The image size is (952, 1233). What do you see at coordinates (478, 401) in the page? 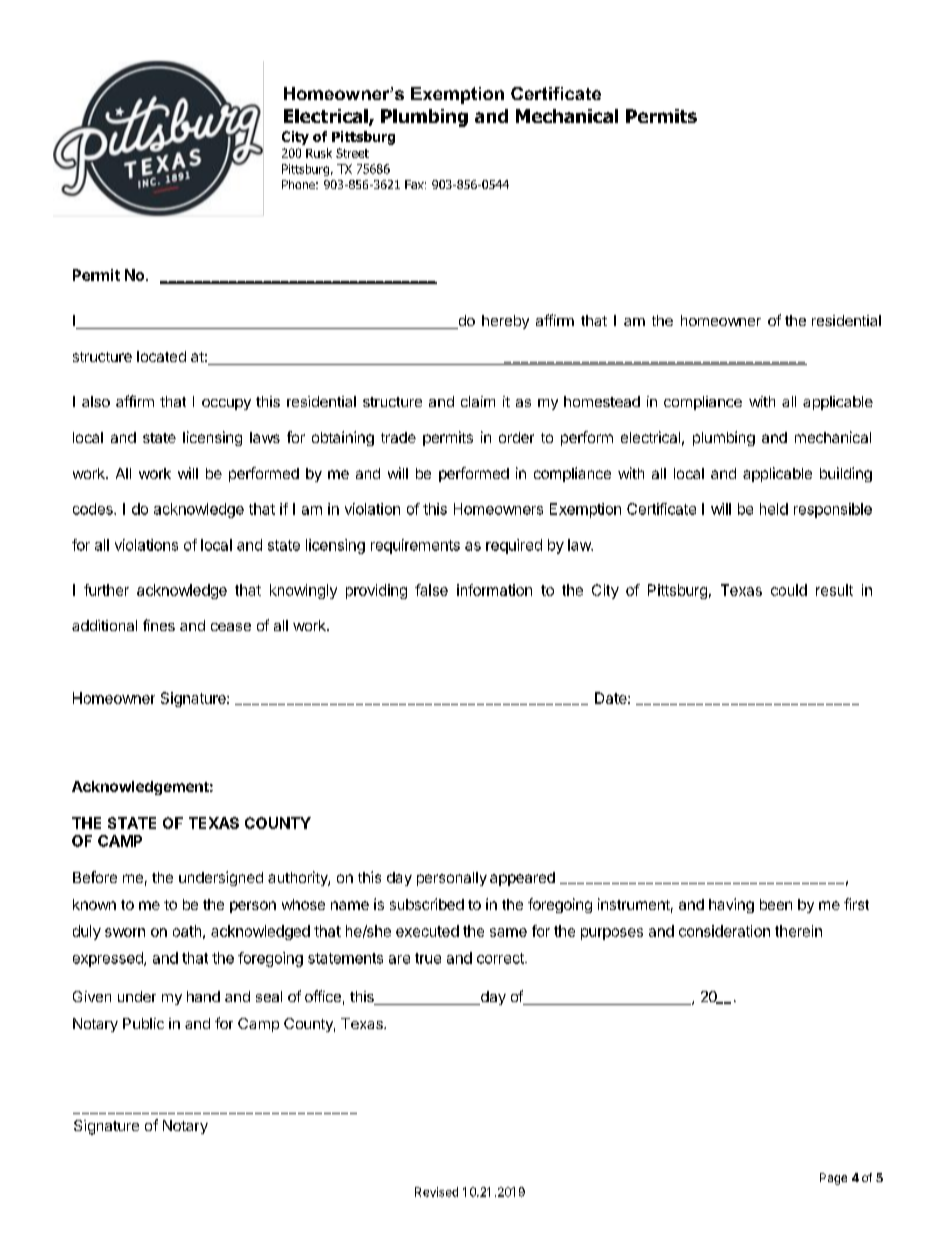
I see `claim` at bounding box center [478, 401].
